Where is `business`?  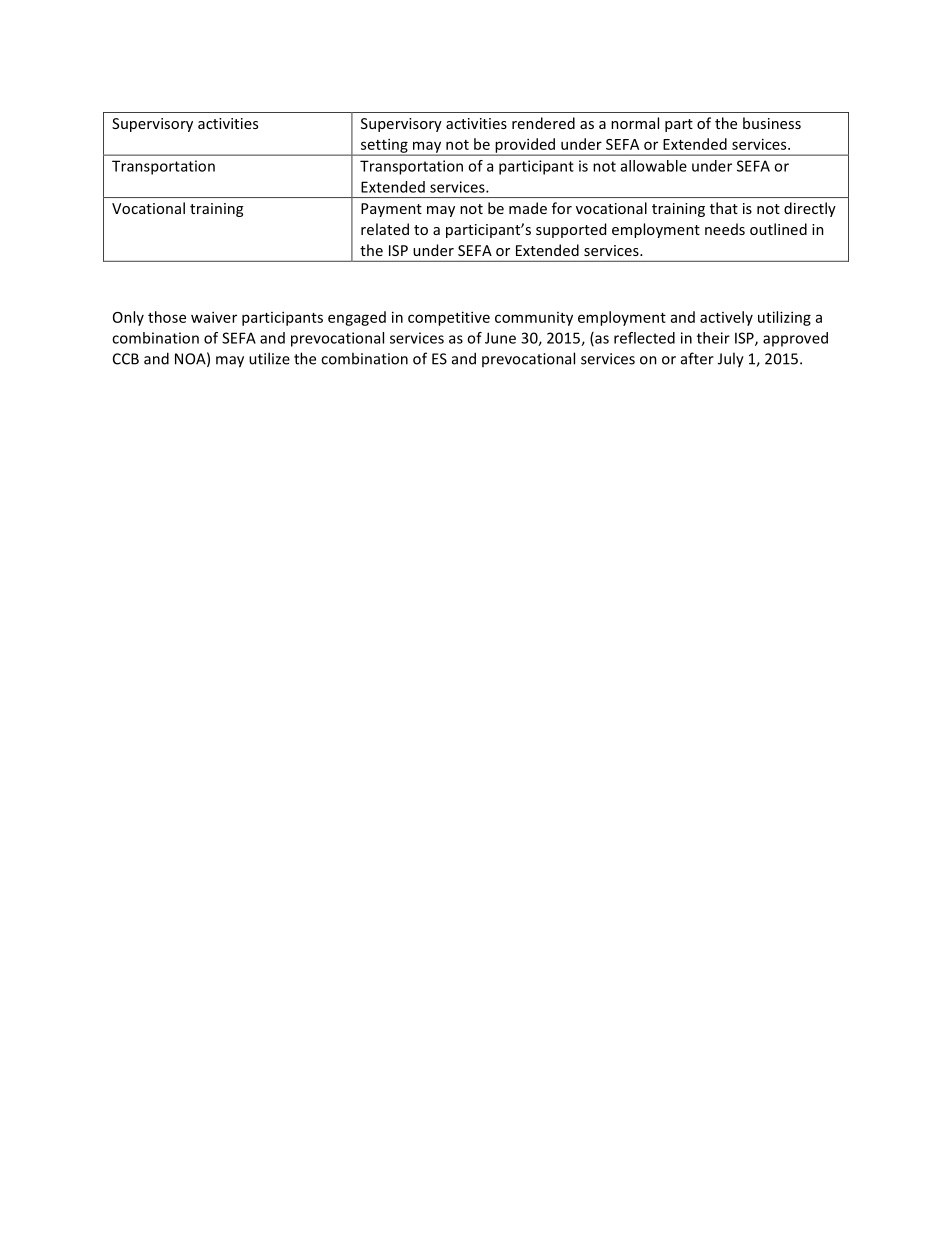 business is located at coordinates (772, 123).
